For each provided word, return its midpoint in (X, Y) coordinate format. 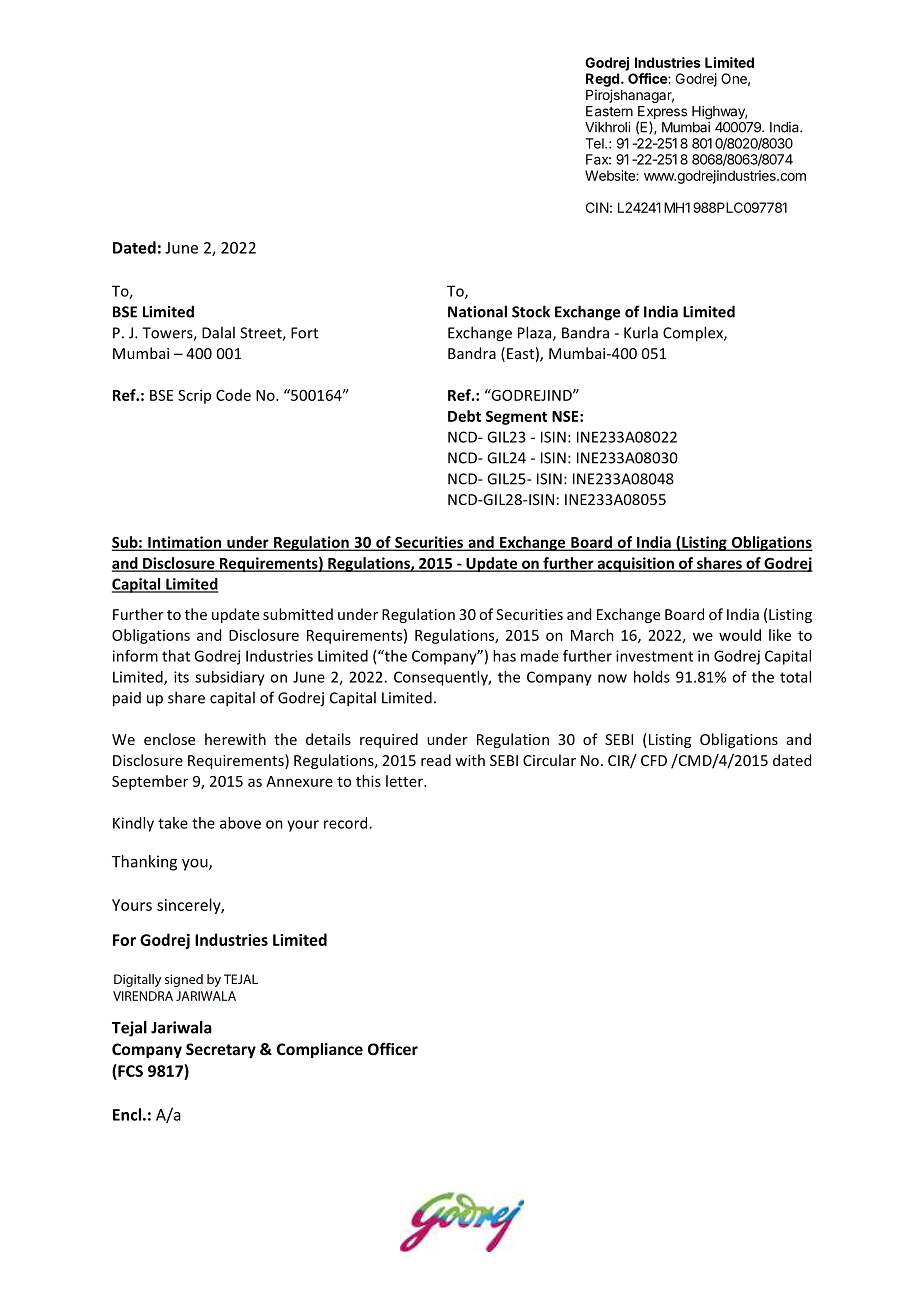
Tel (595, 143)
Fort (304, 333)
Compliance (320, 1050)
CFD (654, 760)
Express (662, 114)
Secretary (221, 1050)
